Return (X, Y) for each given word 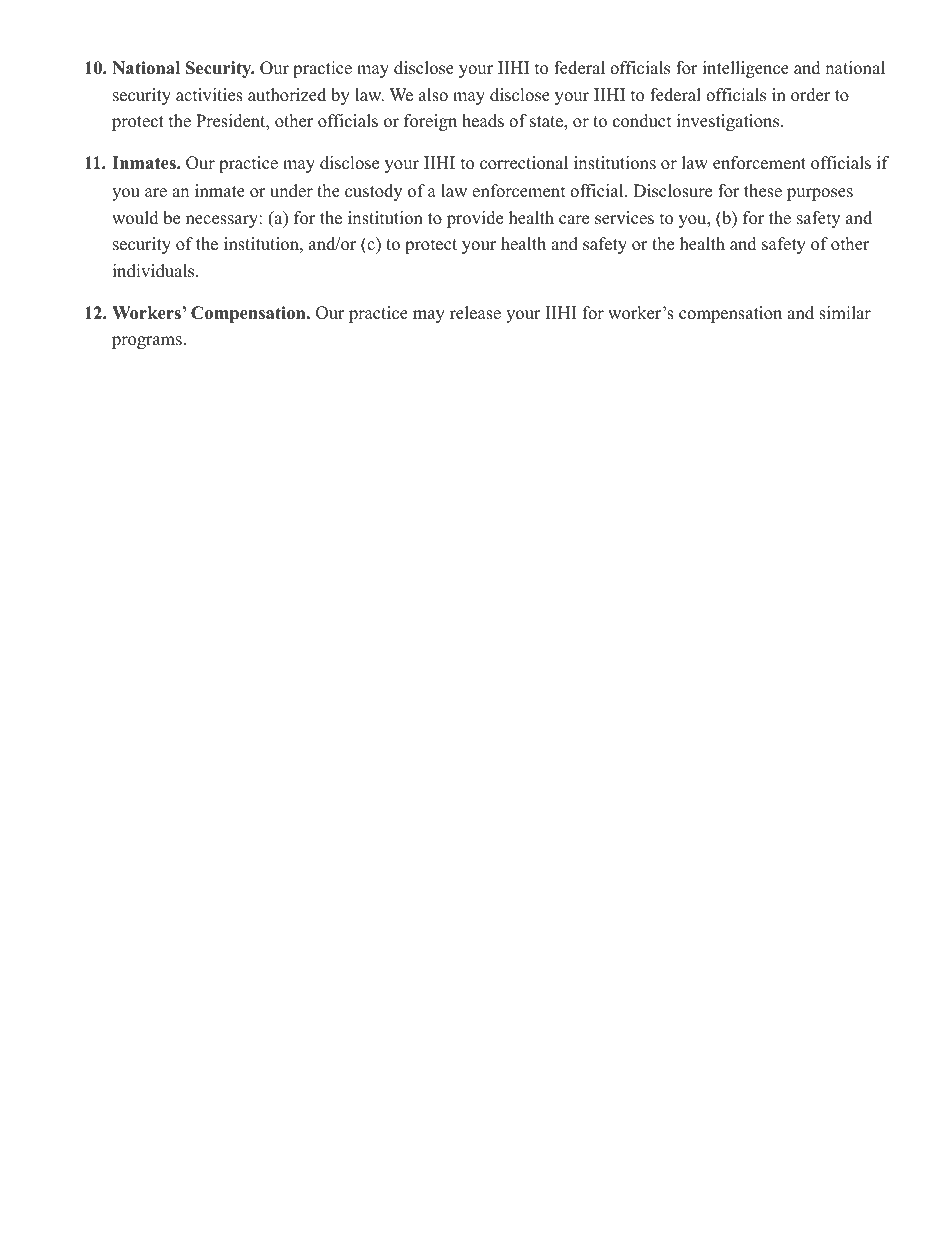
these (763, 191)
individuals (155, 271)
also (433, 95)
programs (147, 342)
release (475, 313)
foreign (430, 122)
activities (209, 95)
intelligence (746, 69)
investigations (729, 122)
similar (845, 313)
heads (483, 121)
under (291, 191)
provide (475, 219)
